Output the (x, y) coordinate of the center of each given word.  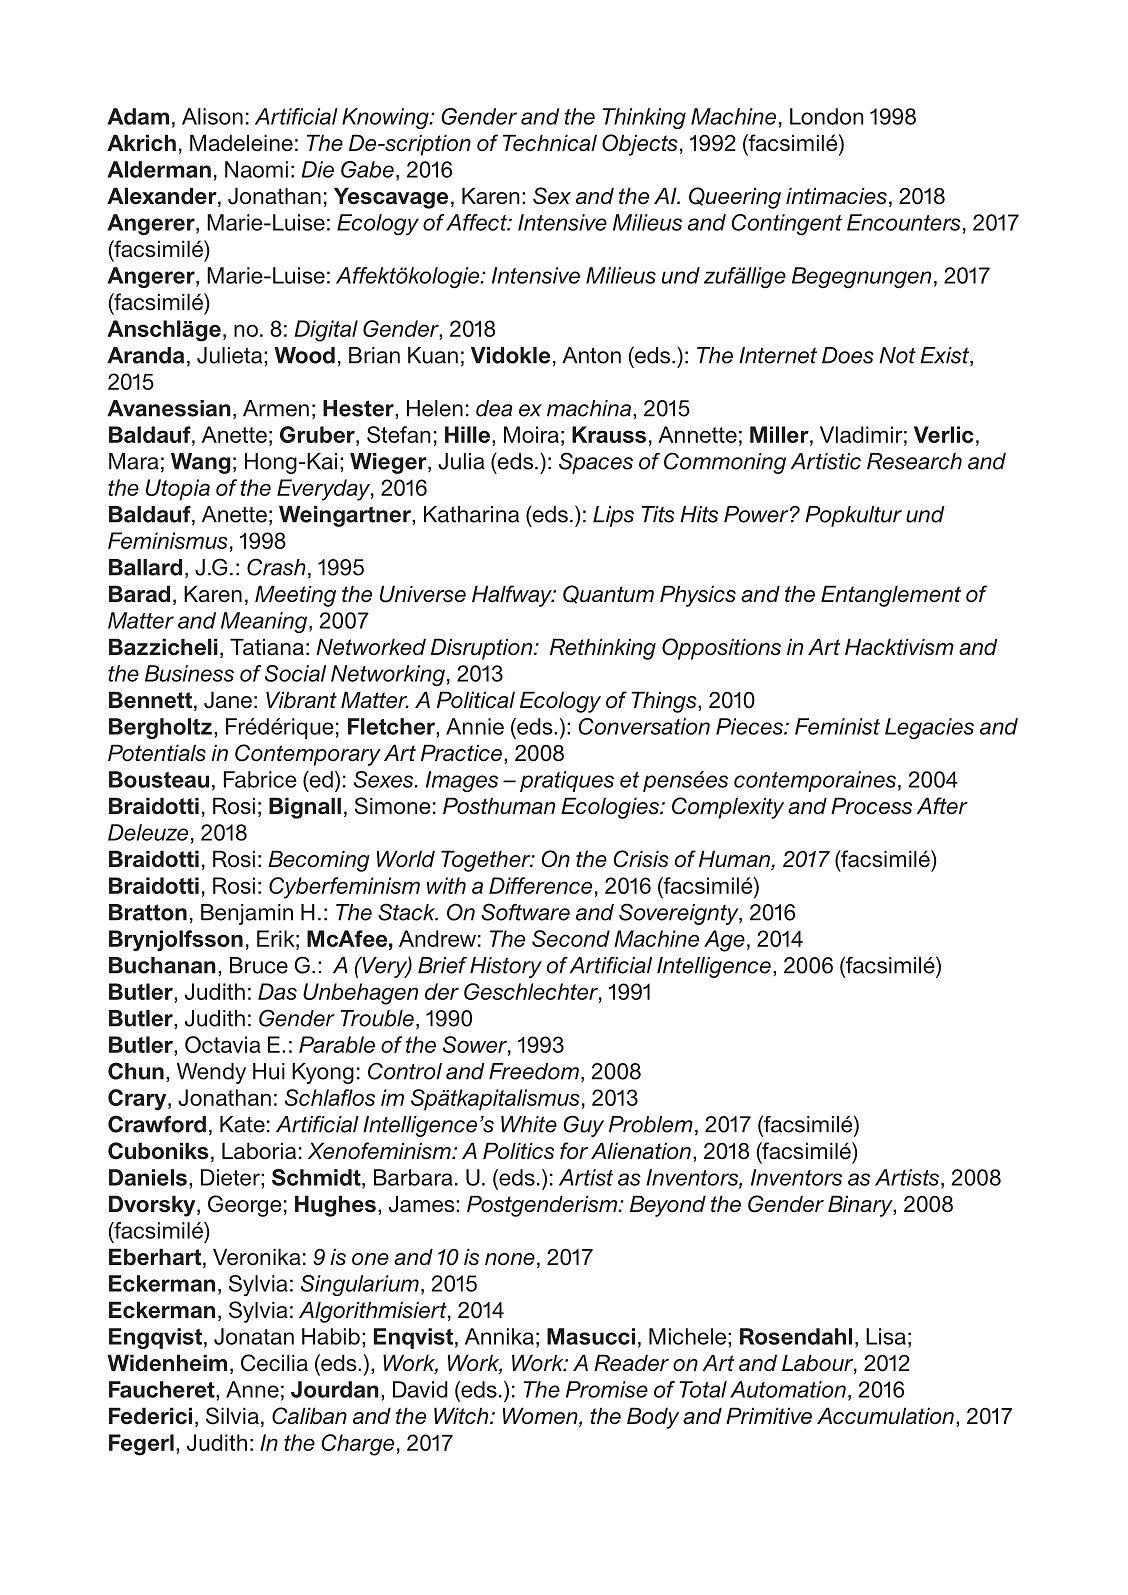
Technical (550, 143)
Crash (276, 567)
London (827, 116)
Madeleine (241, 143)
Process (871, 806)
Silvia (232, 1416)
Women (541, 1417)
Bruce (259, 965)
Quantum (608, 594)
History (506, 967)
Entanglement (891, 596)
